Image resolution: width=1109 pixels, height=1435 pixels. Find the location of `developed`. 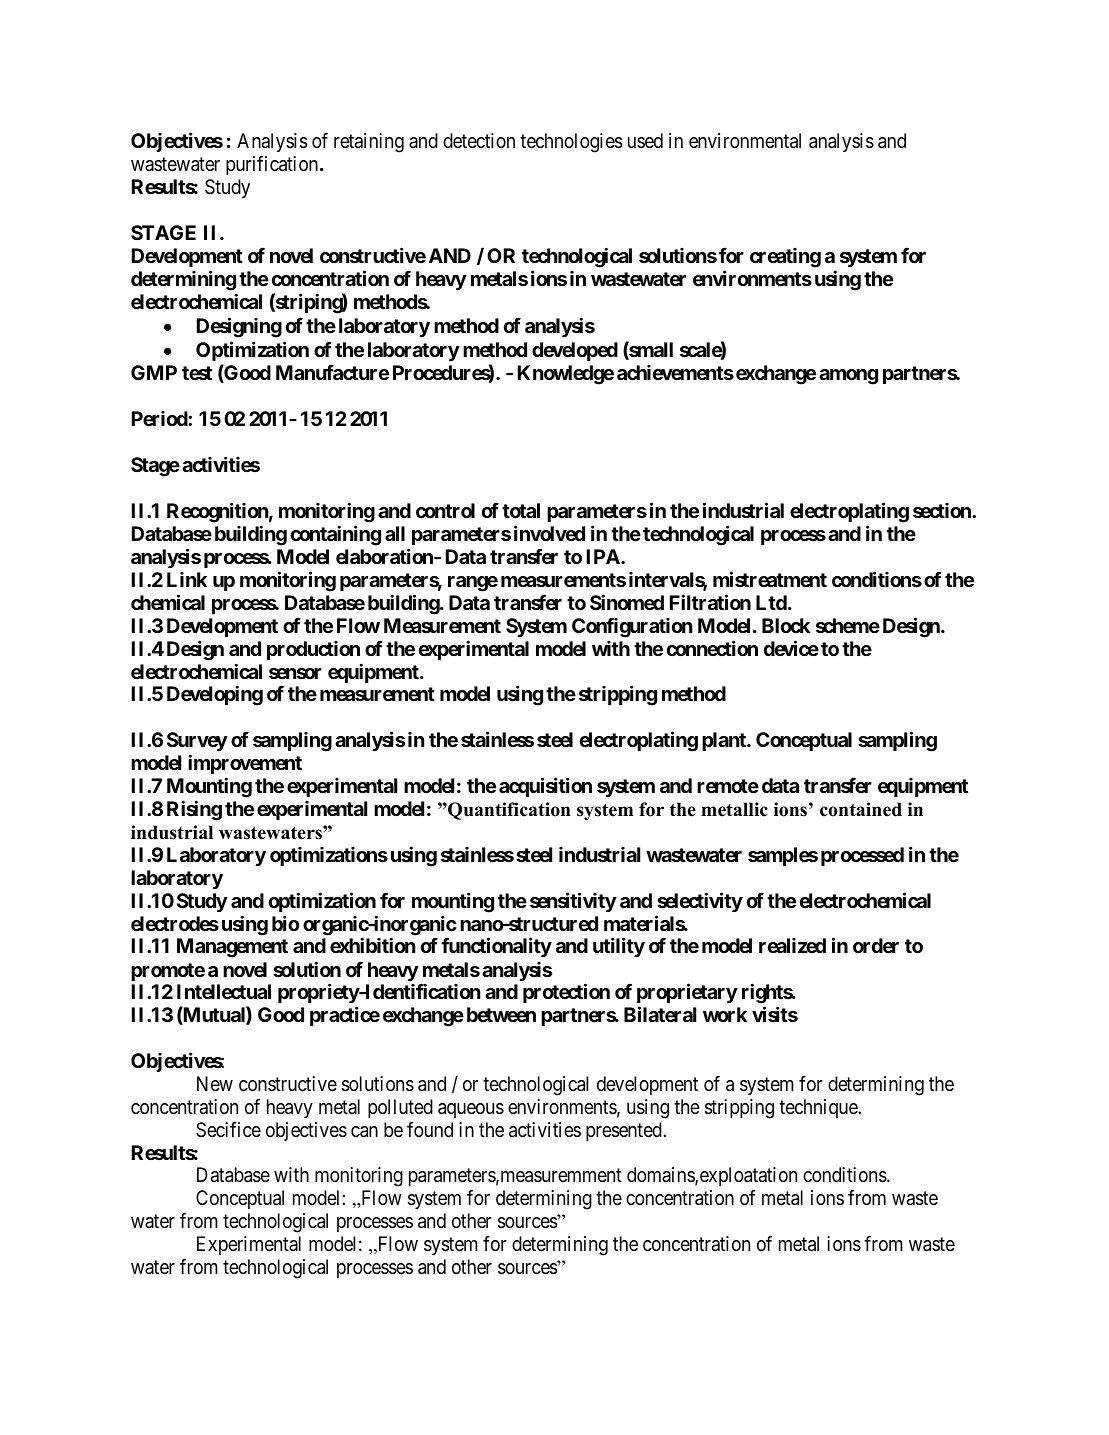

developed is located at coordinates (575, 351).
